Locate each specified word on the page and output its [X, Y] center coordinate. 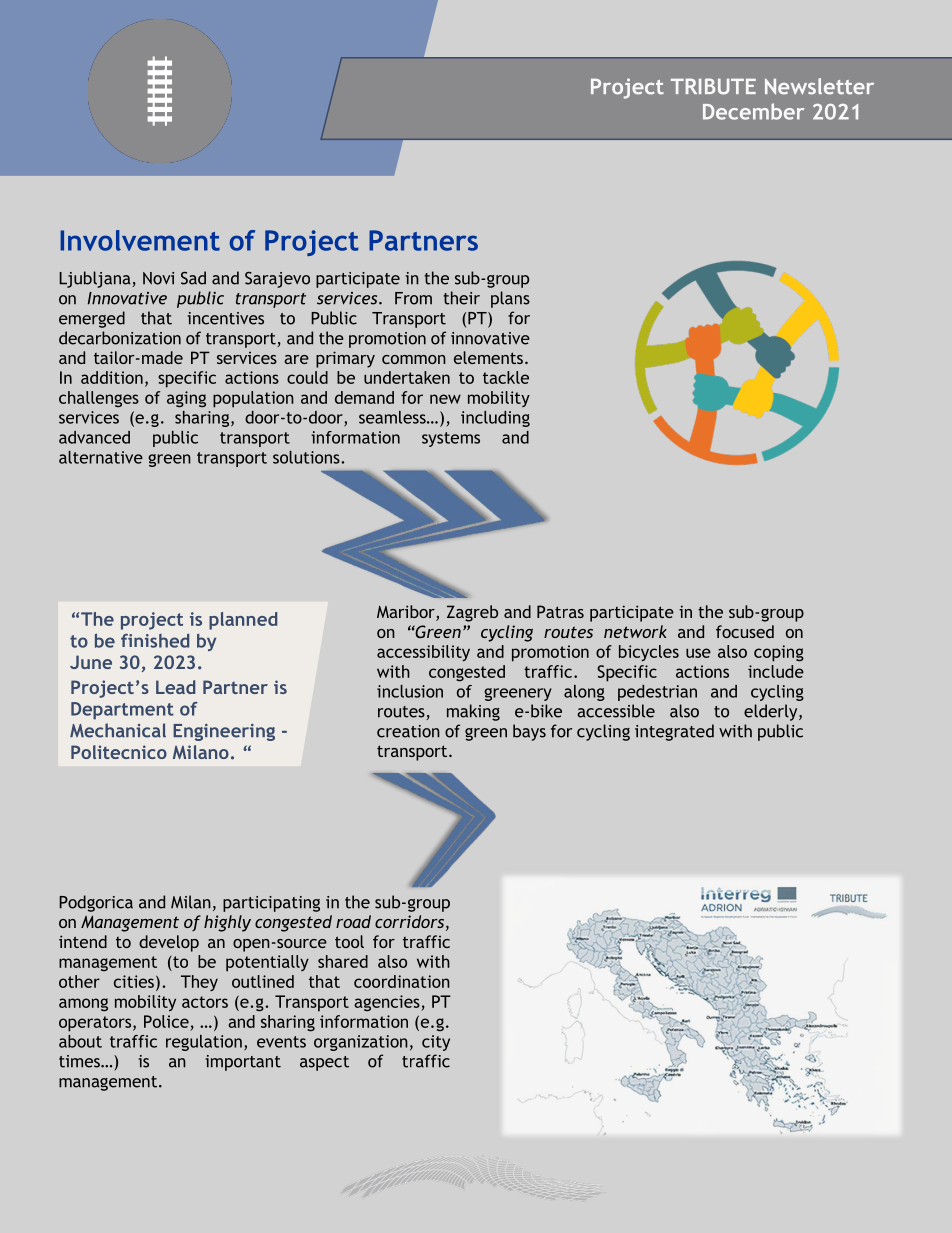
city [436, 1043]
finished [155, 641]
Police [166, 1021]
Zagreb [472, 613]
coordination [402, 981]
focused [745, 631]
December [753, 111]
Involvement [140, 240]
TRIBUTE [713, 86]
